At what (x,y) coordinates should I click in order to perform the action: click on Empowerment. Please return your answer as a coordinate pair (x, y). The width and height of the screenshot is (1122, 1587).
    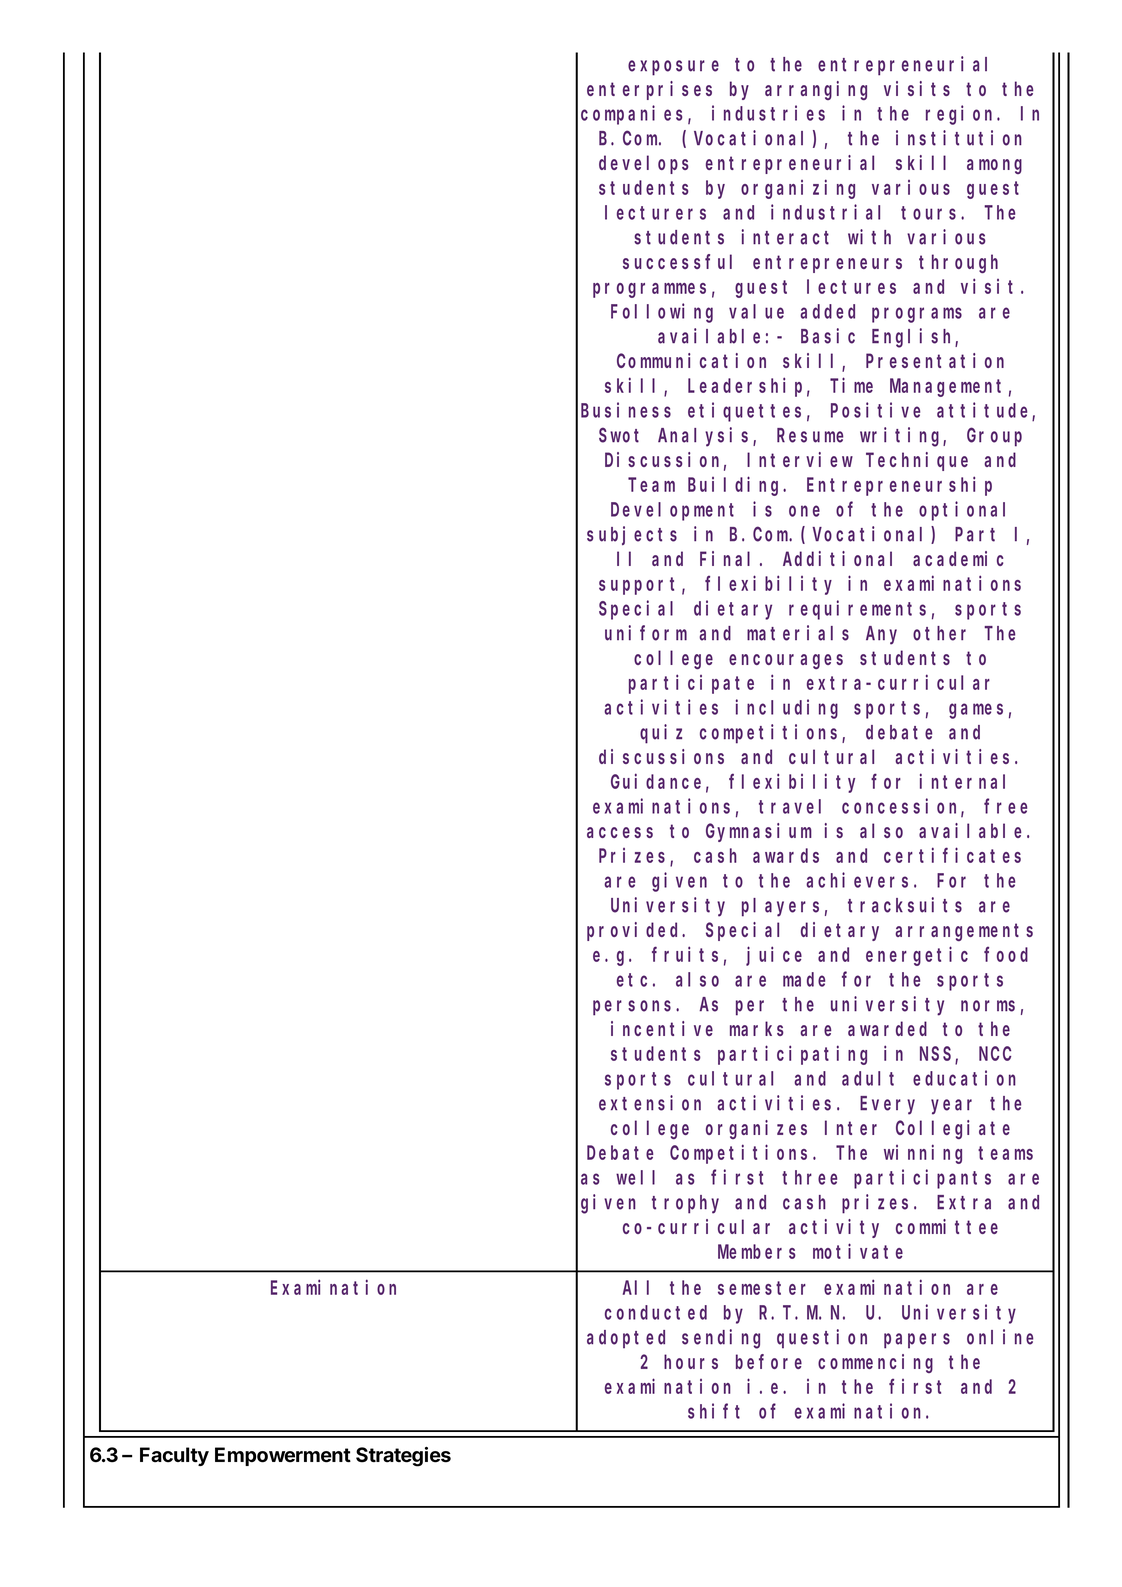
    Looking at the image, I should click on (283, 1456).
